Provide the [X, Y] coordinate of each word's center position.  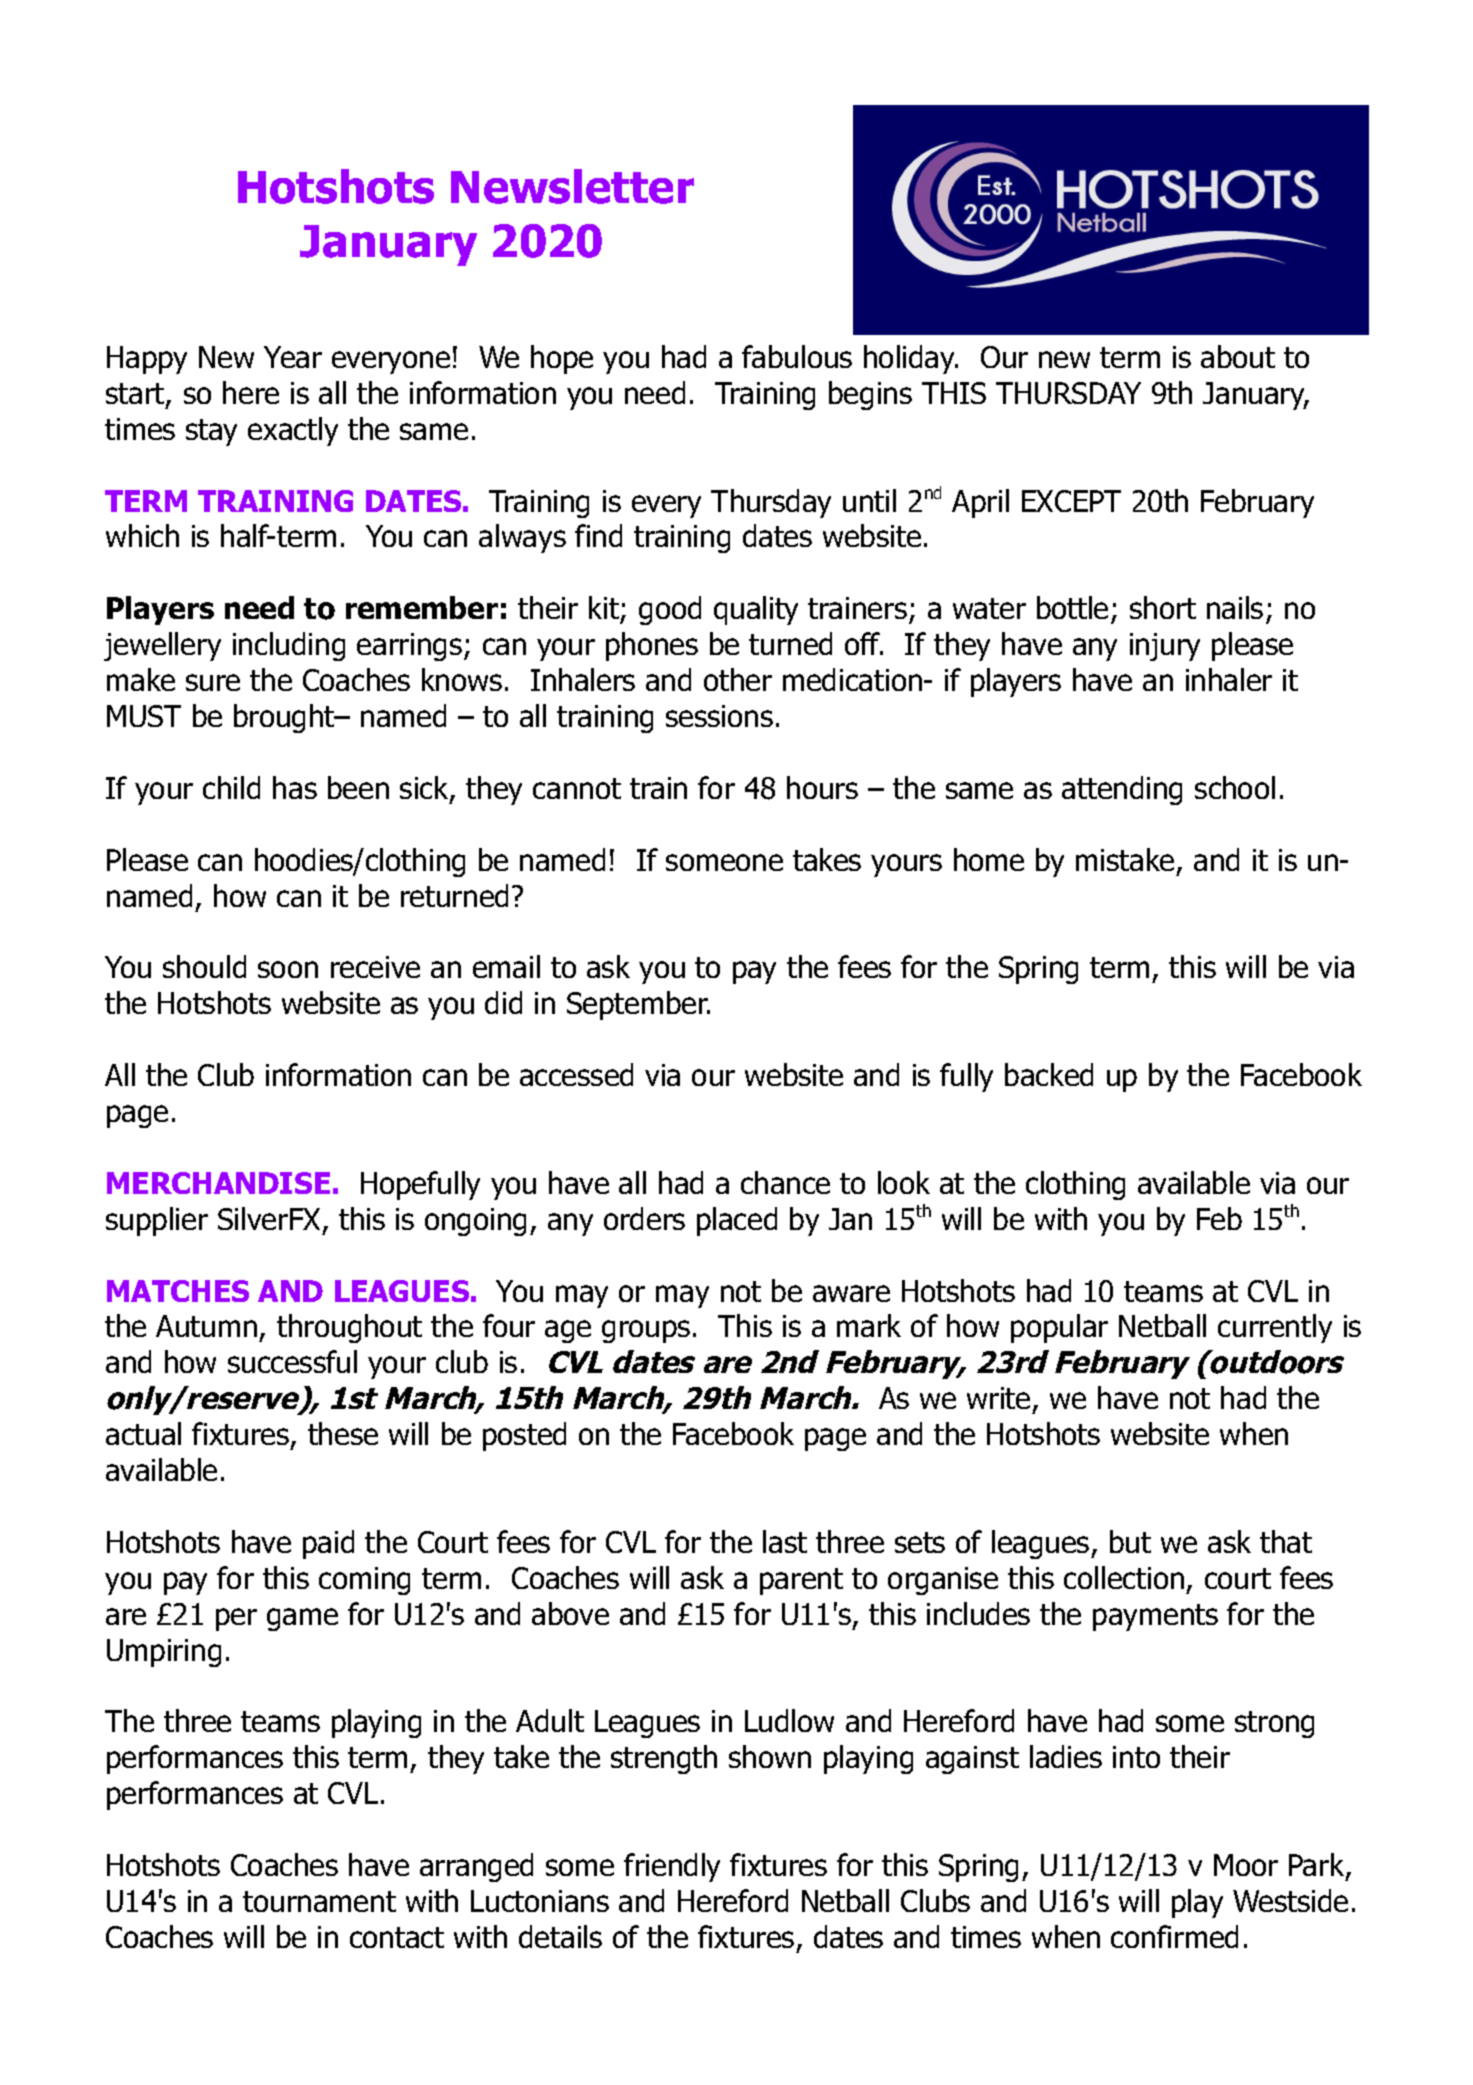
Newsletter [572, 186]
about [1238, 356]
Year [293, 357]
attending [1122, 790]
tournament [319, 1901]
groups [646, 1331]
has [295, 787]
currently [1275, 1328]
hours [822, 787]
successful [292, 1361]
